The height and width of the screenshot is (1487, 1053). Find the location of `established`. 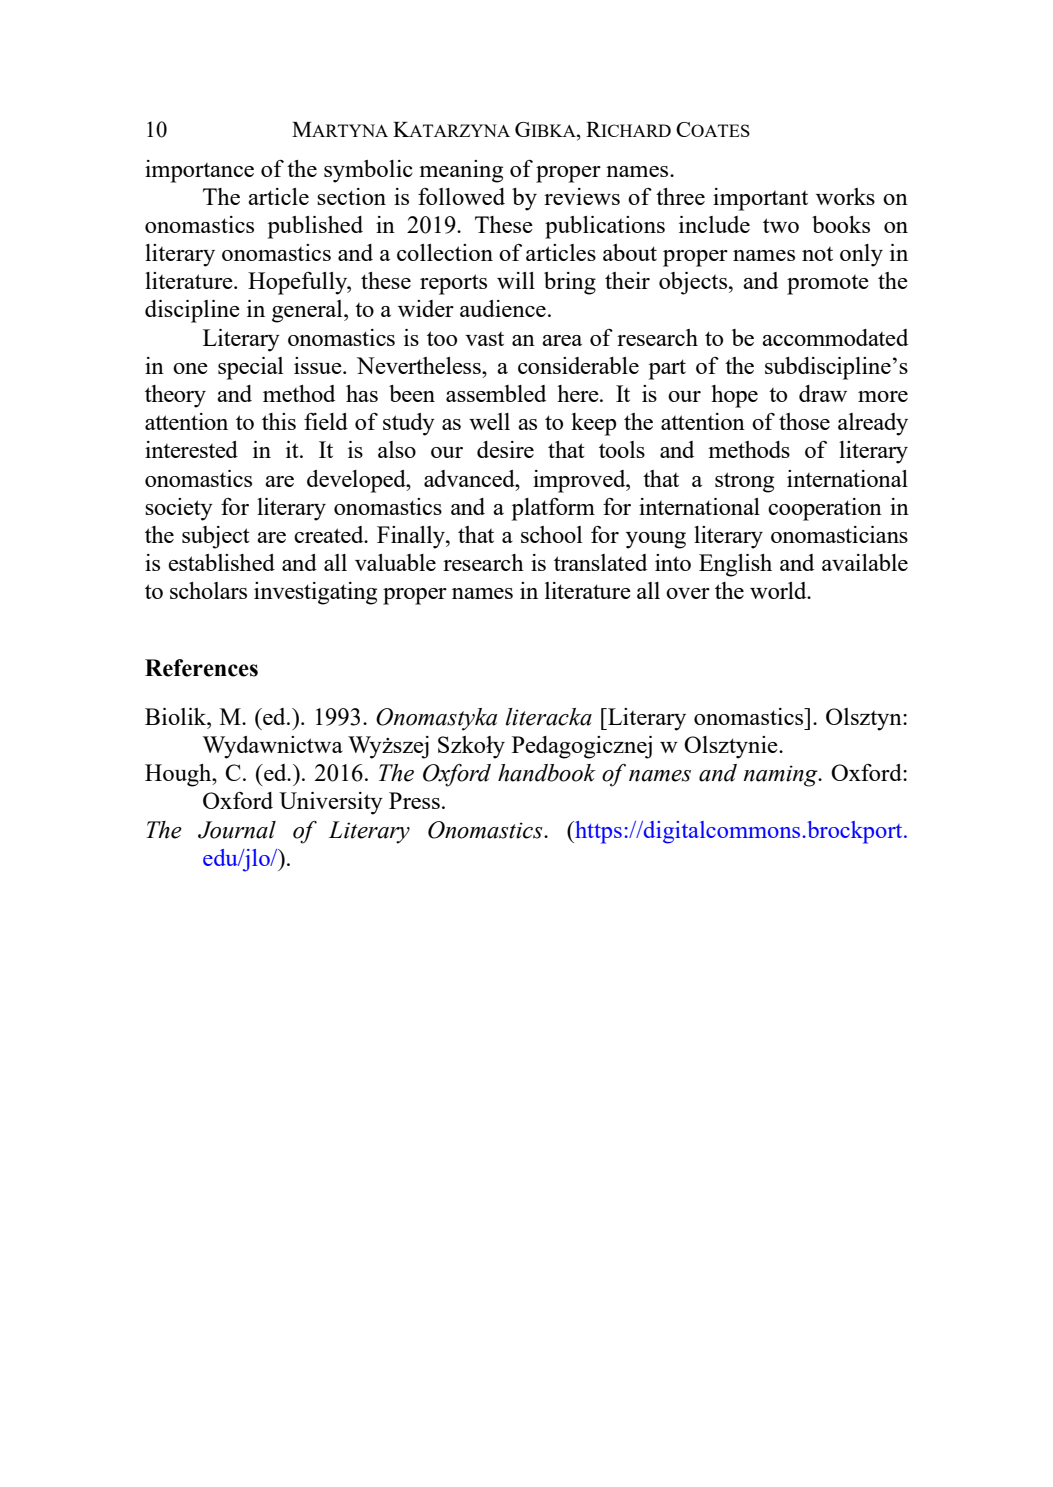

established is located at coordinates (221, 562).
